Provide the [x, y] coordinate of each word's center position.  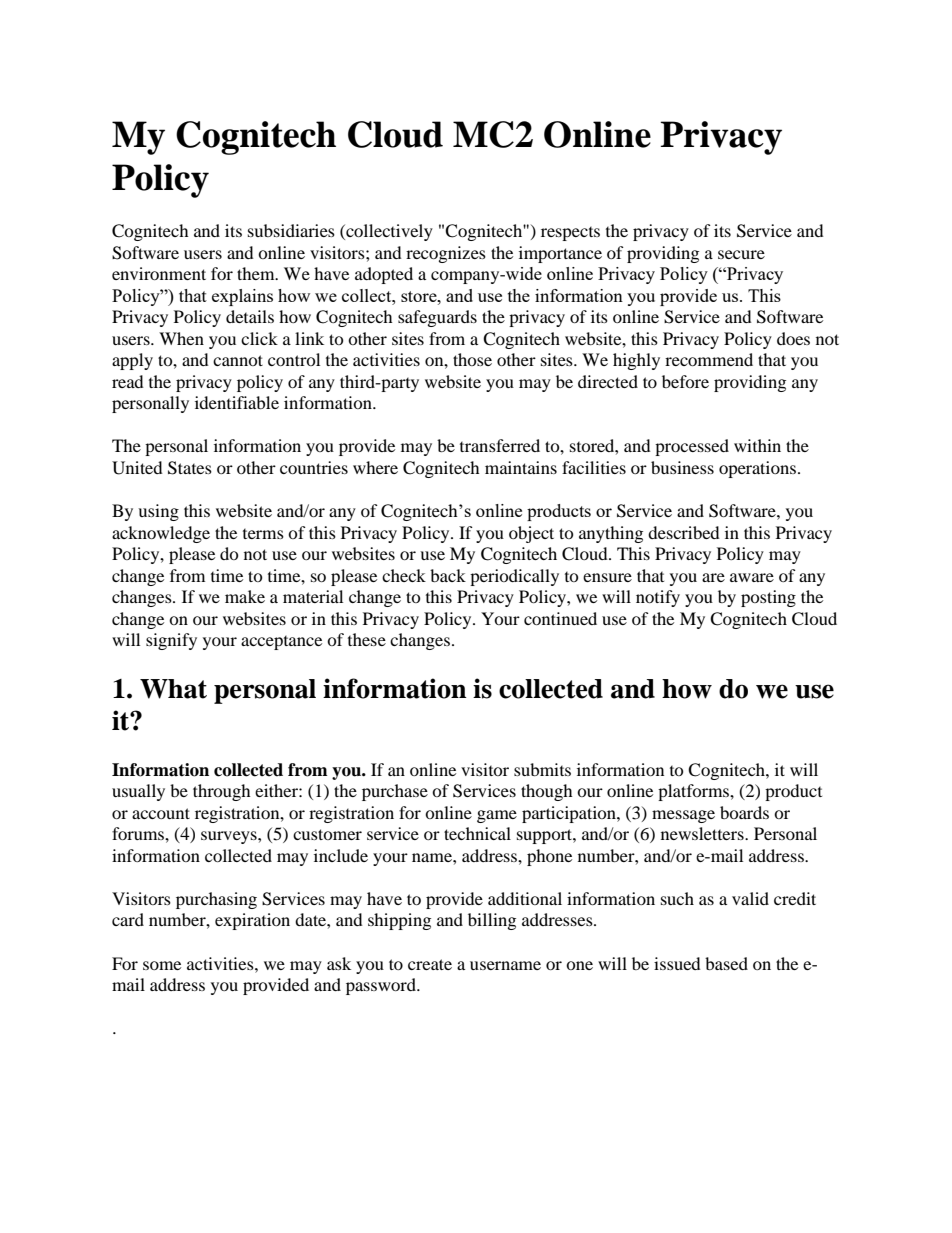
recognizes [446, 254]
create [430, 964]
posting [768, 598]
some [162, 965]
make [245, 596]
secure [741, 254]
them [257, 273]
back [448, 575]
